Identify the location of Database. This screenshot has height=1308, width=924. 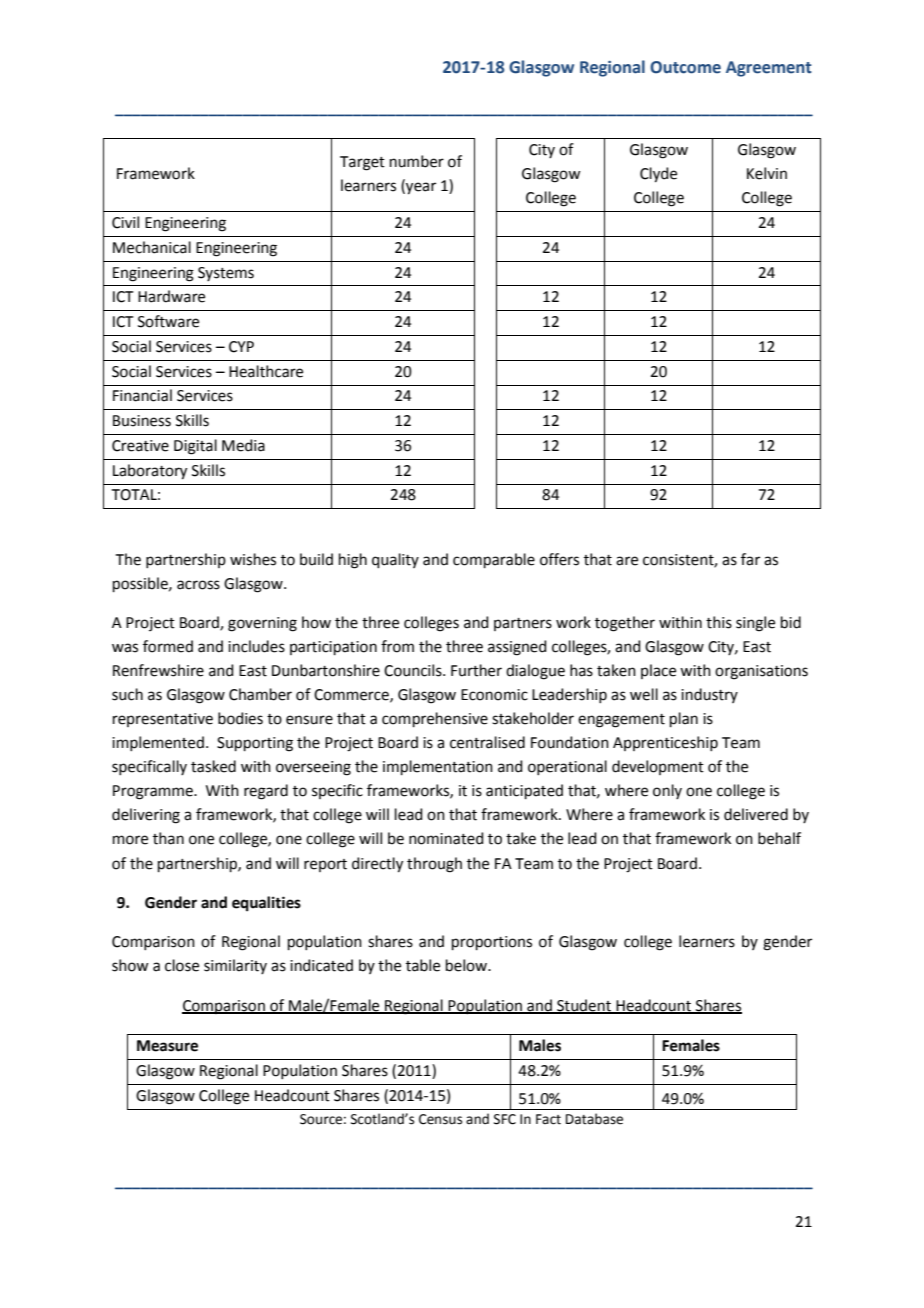
(594, 1119).
